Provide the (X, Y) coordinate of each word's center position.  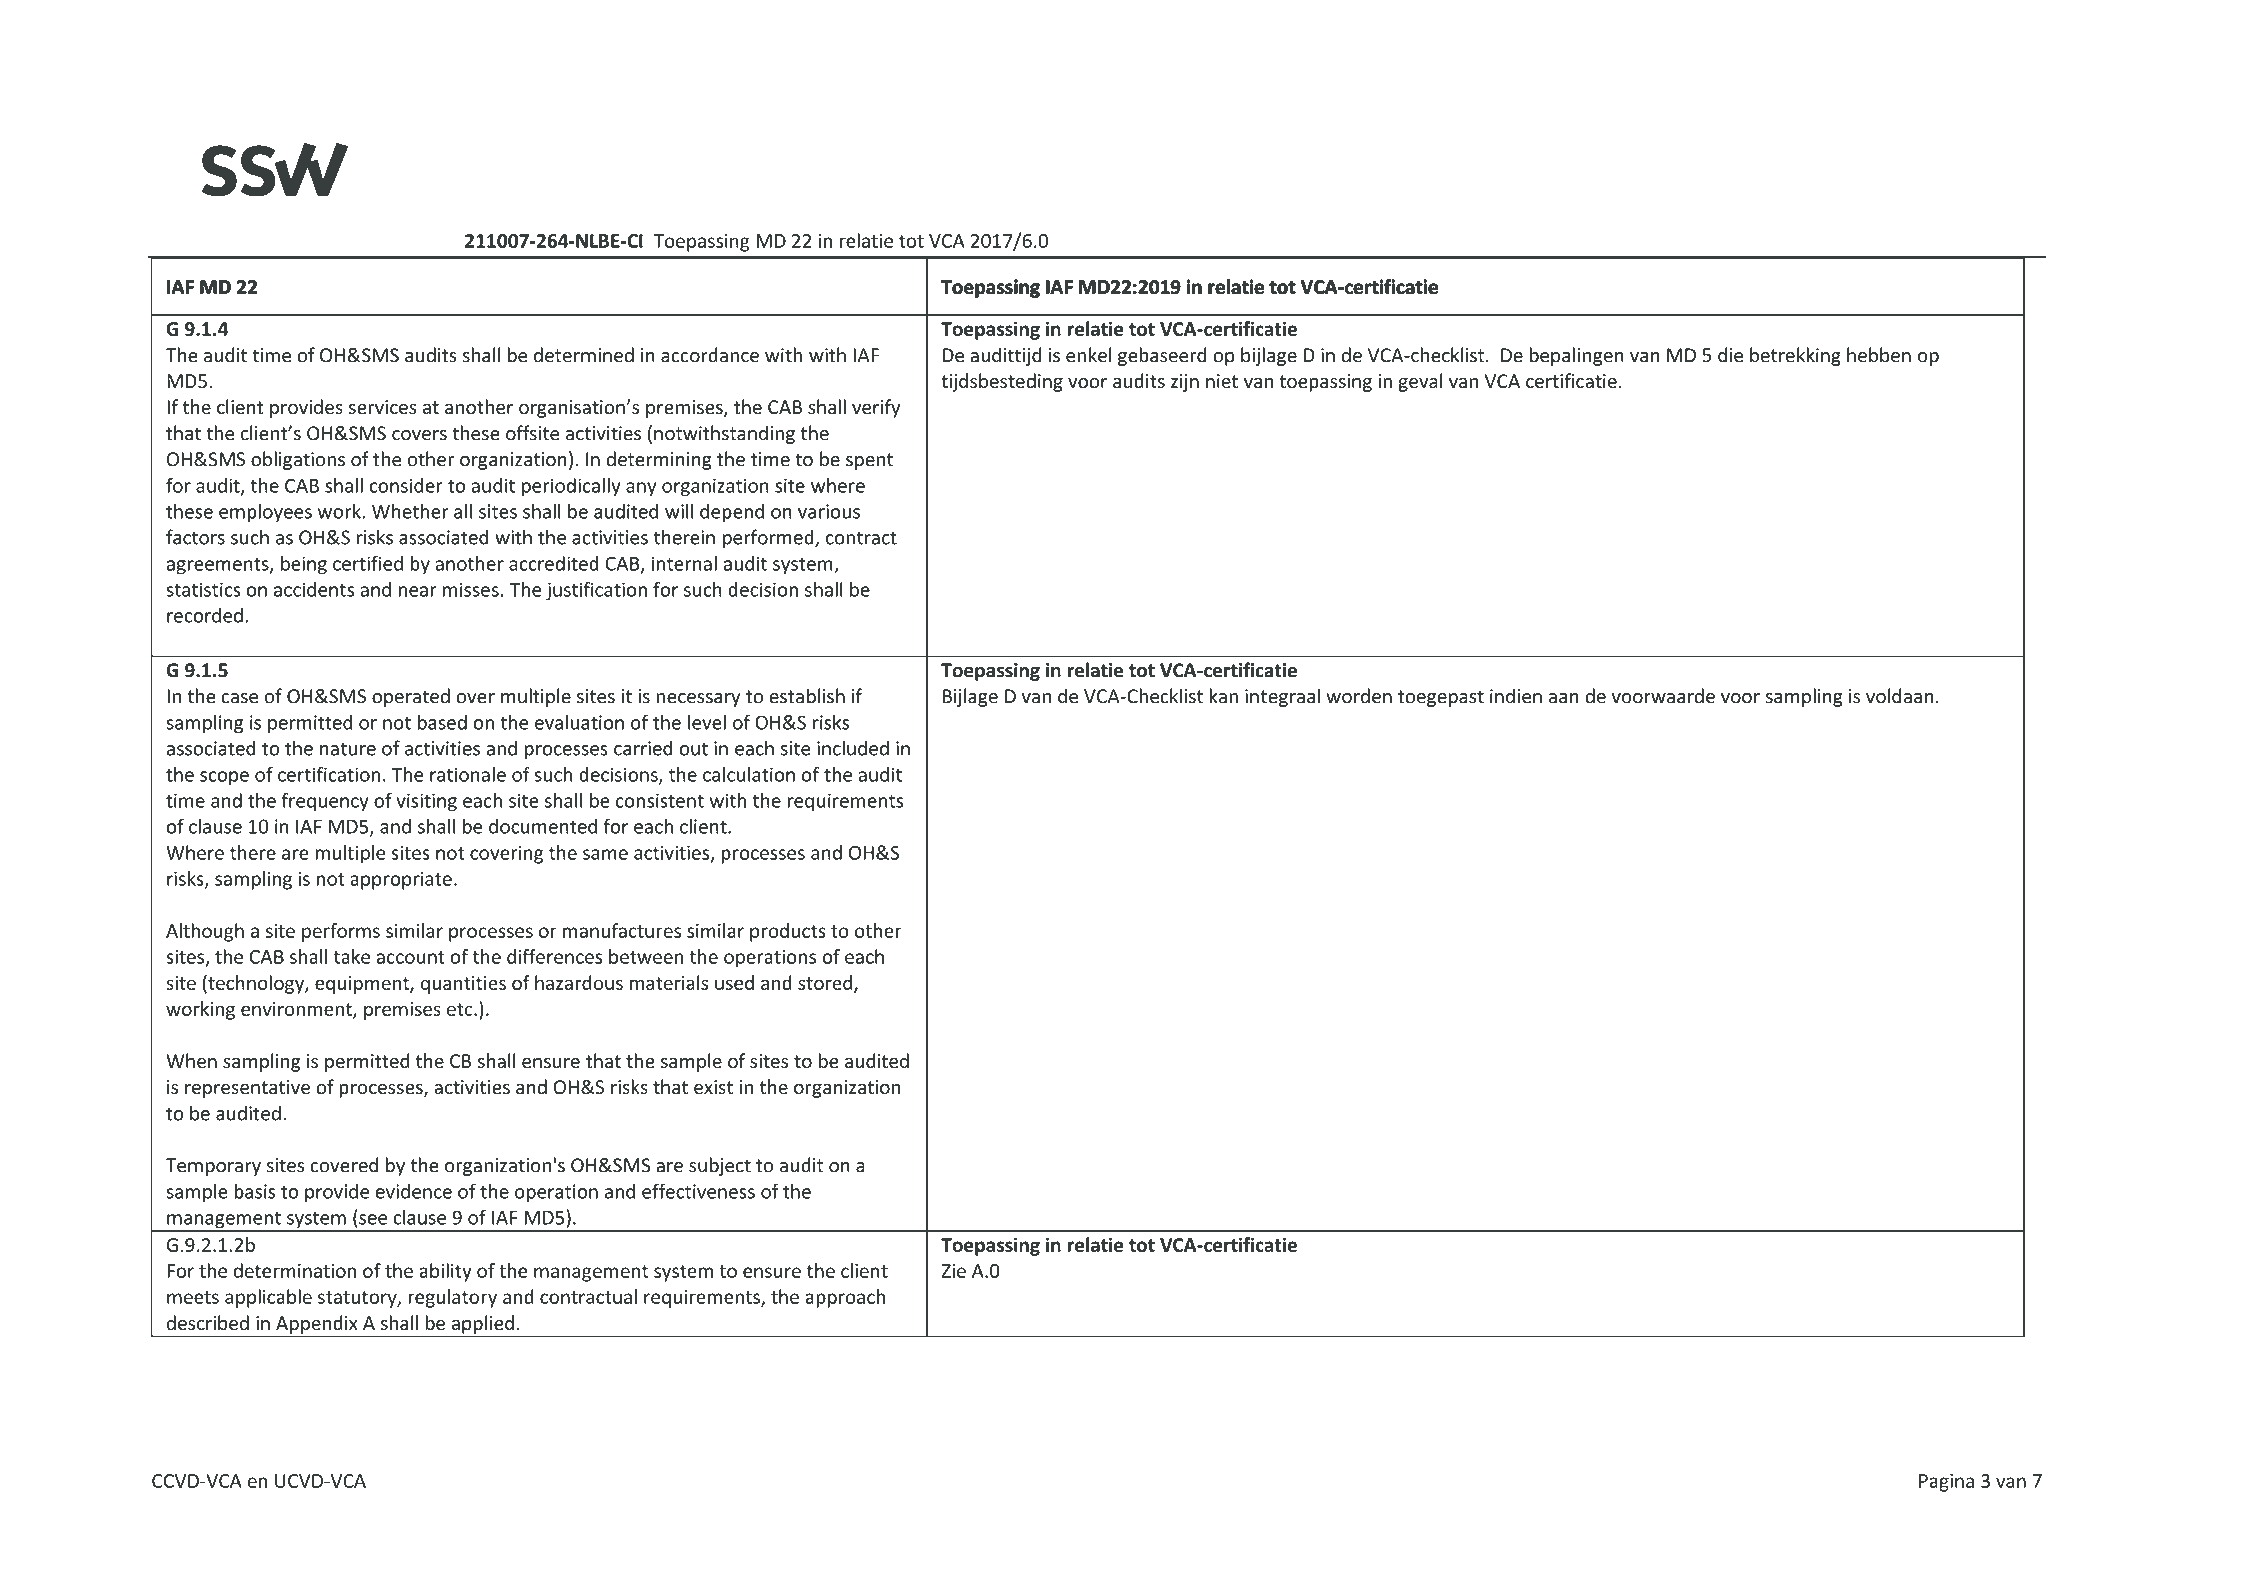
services (383, 407)
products (788, 932)
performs (341, 932)
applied (482, 1325)
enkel (1088, 355)
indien (1516, 696)
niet (1222, 381)
